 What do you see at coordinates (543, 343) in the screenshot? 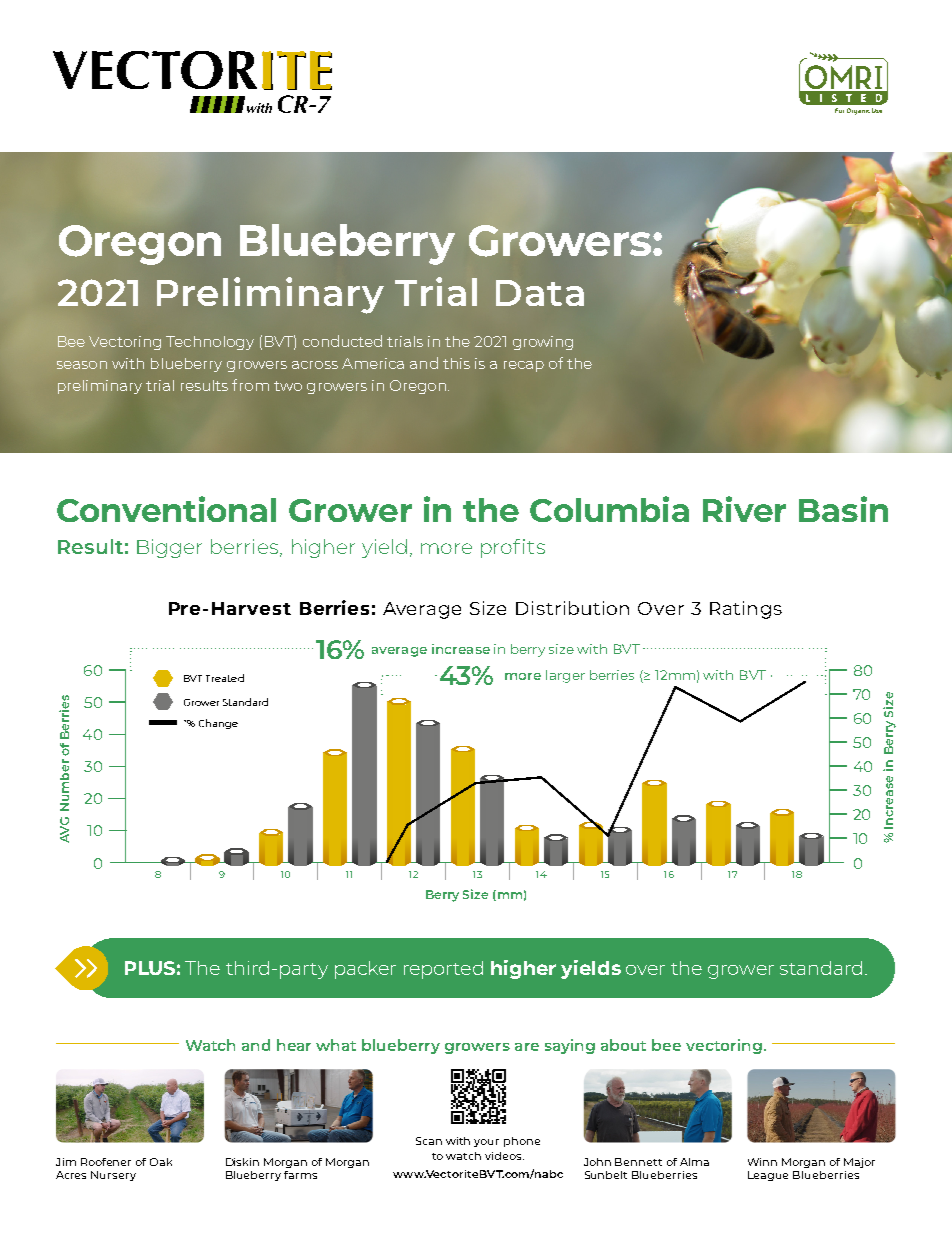
I see `growing` at bounding box center [543, 343].
